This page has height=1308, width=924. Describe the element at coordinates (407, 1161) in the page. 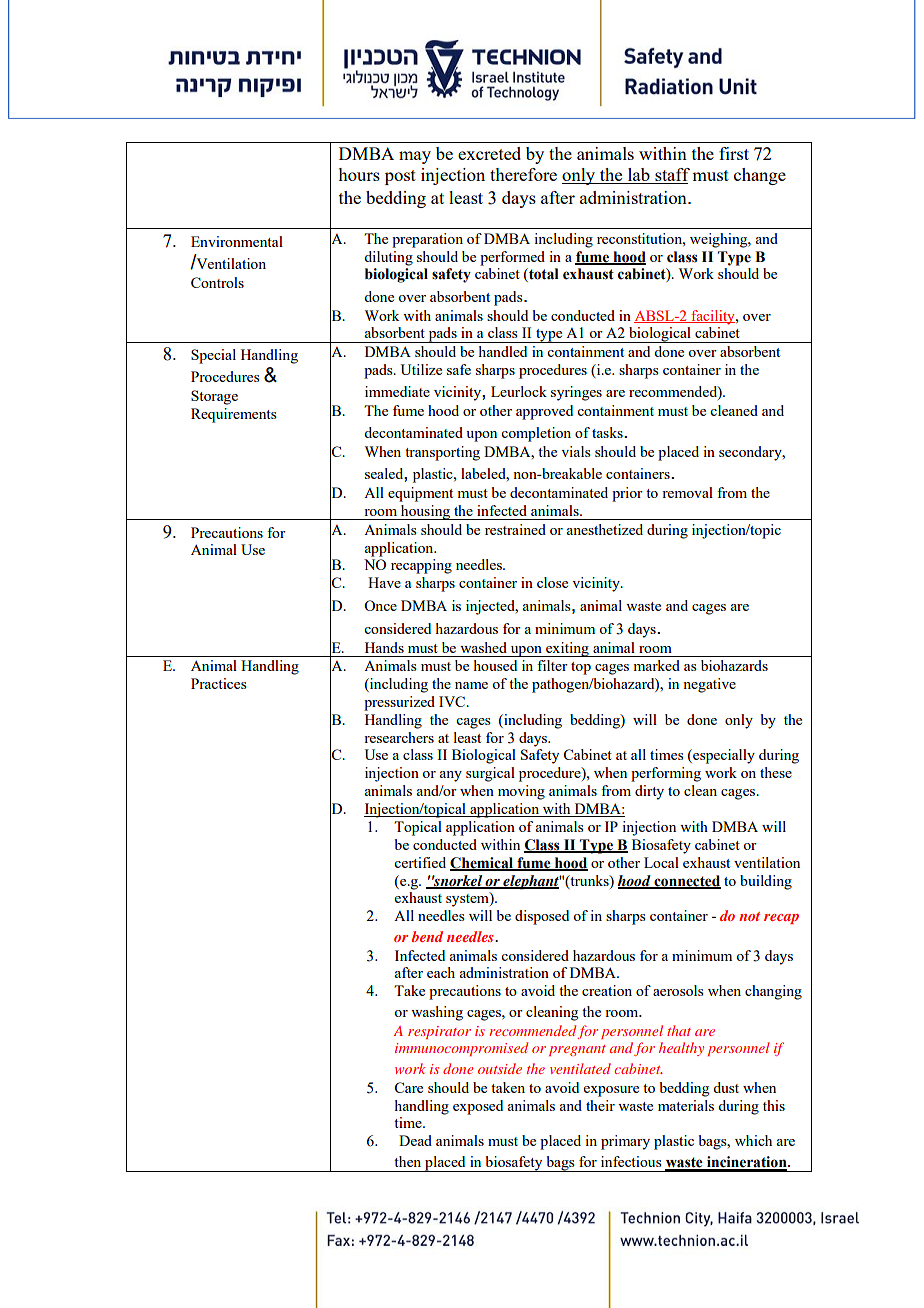

I see `then` at that location.
